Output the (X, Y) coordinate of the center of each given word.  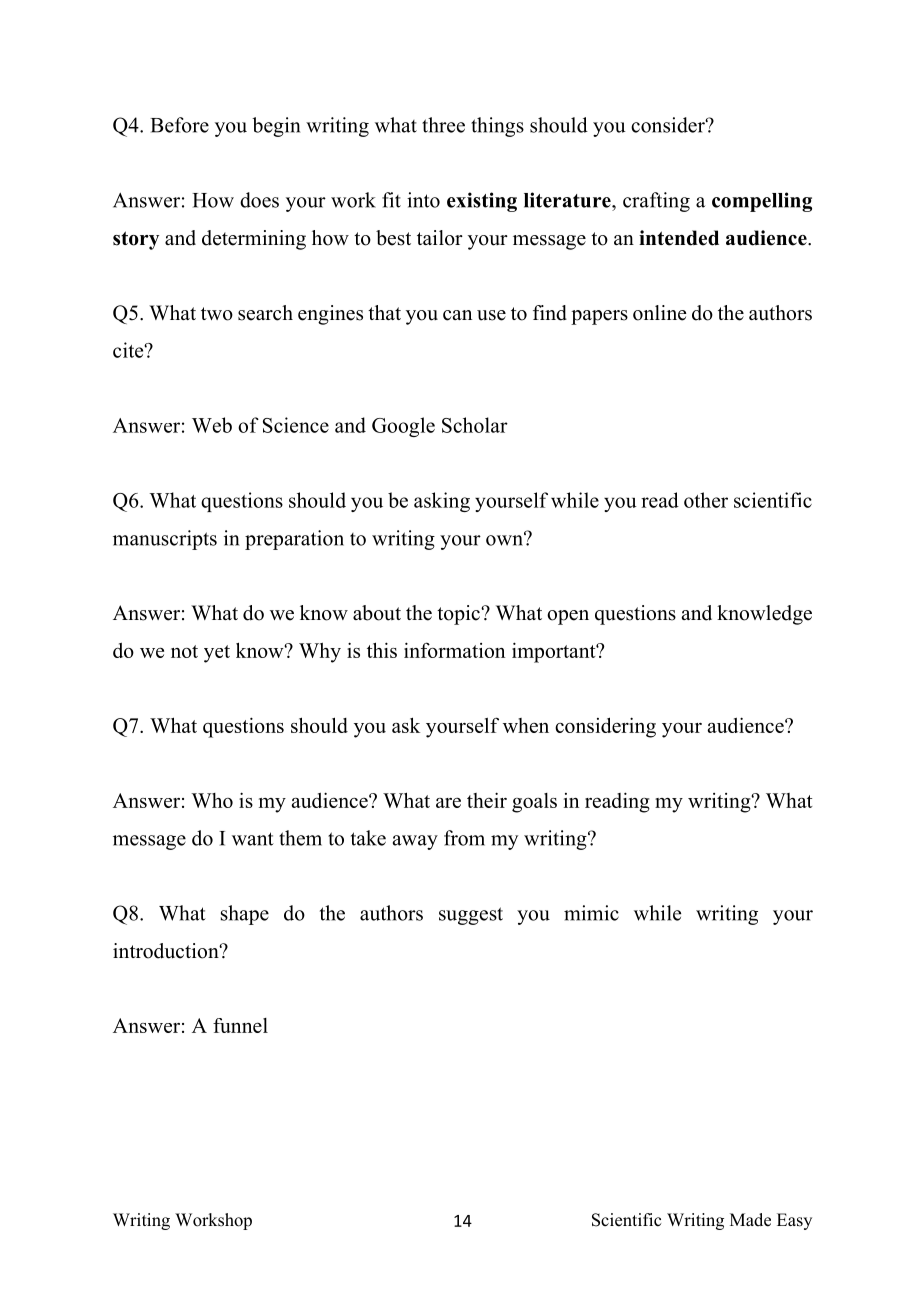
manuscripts (165, 540)
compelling (762, 202)
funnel (240, 1025)
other (706, 500)
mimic (591, 913)
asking (442, 502)
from (464, 838)
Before (179, 125)
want (253, 839)
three (443, 125)
